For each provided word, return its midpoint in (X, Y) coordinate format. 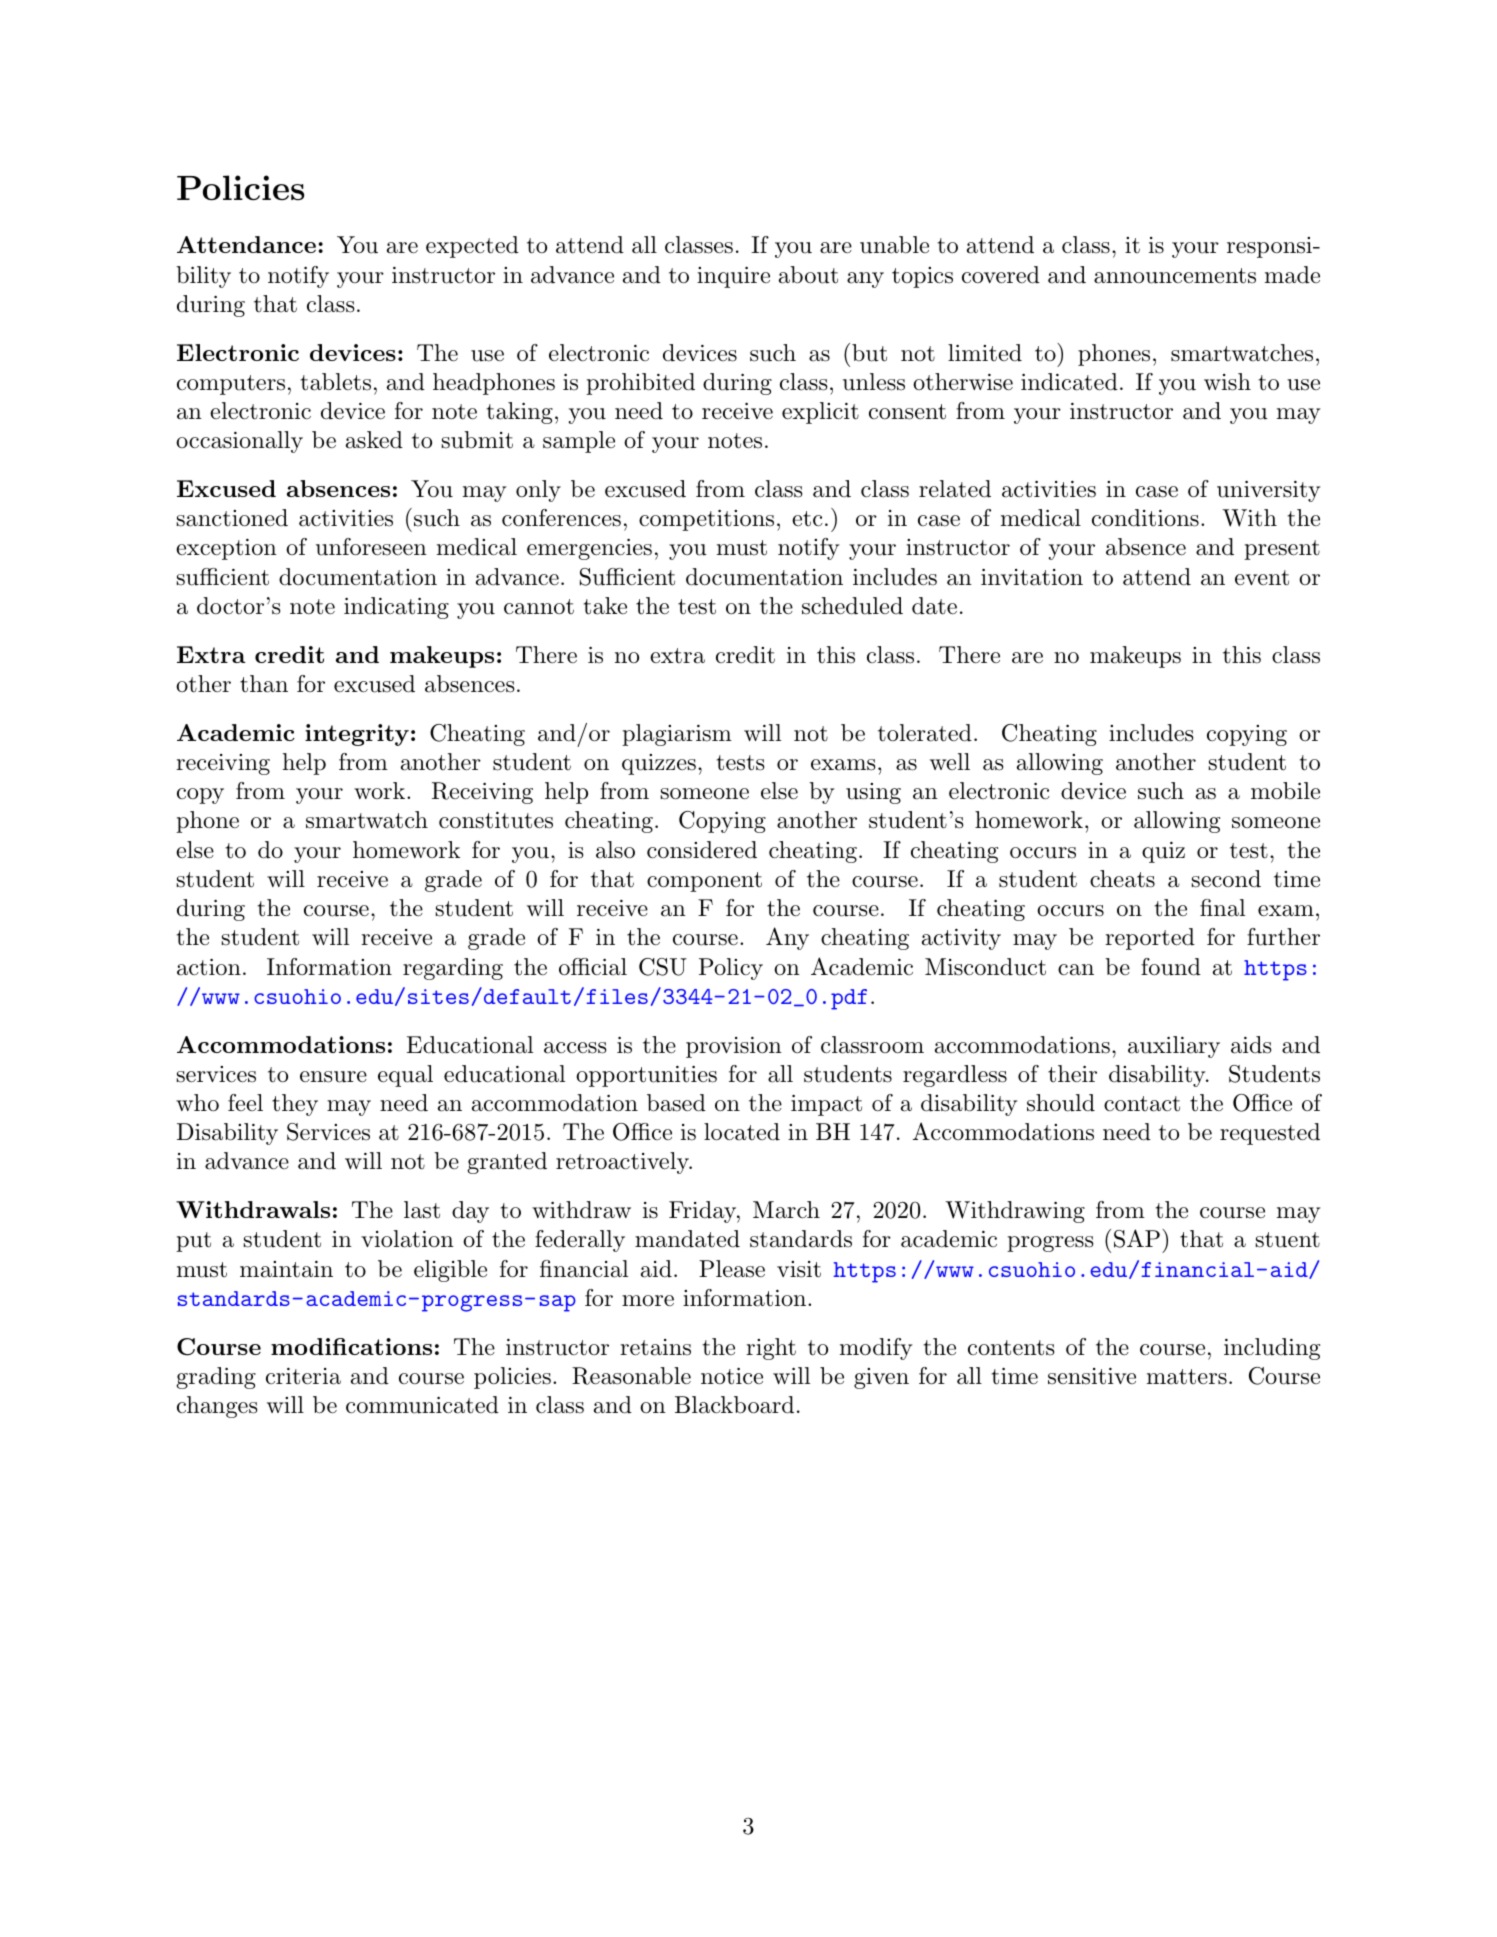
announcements (1175, 276)
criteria (303, 1376)
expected (472, 247)
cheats (1122, 879)
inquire (733, 277)
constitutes (496, 820)
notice (732, 1376)
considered (702, 850)
